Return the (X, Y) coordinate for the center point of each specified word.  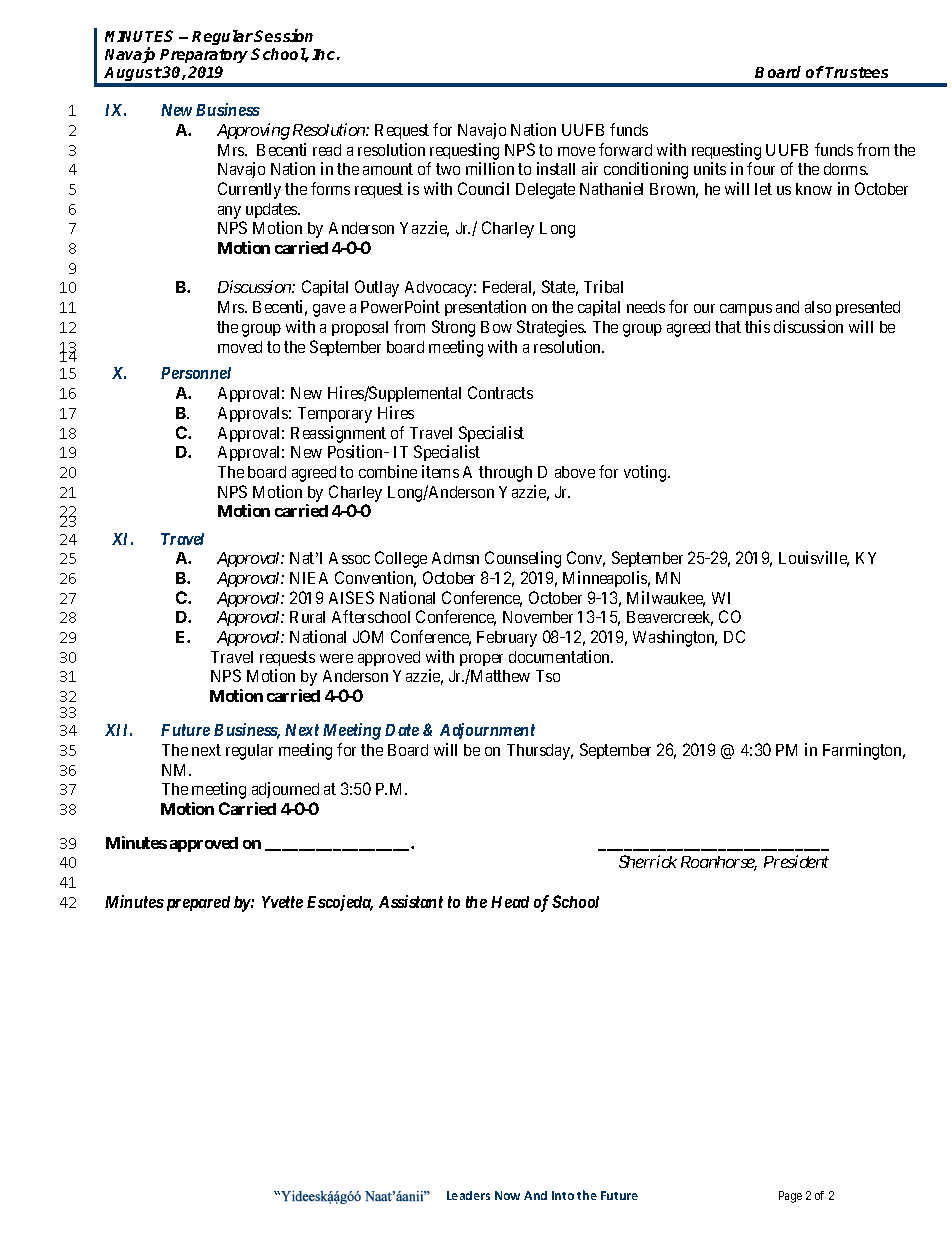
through (505, 474)
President (796, 861)
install (556, 168)
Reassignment (338, 434)
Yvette (282, 902)
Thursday (540, 752)
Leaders (468, 1195)
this (757, 326)
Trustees (856, 72)
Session (283, 35)
